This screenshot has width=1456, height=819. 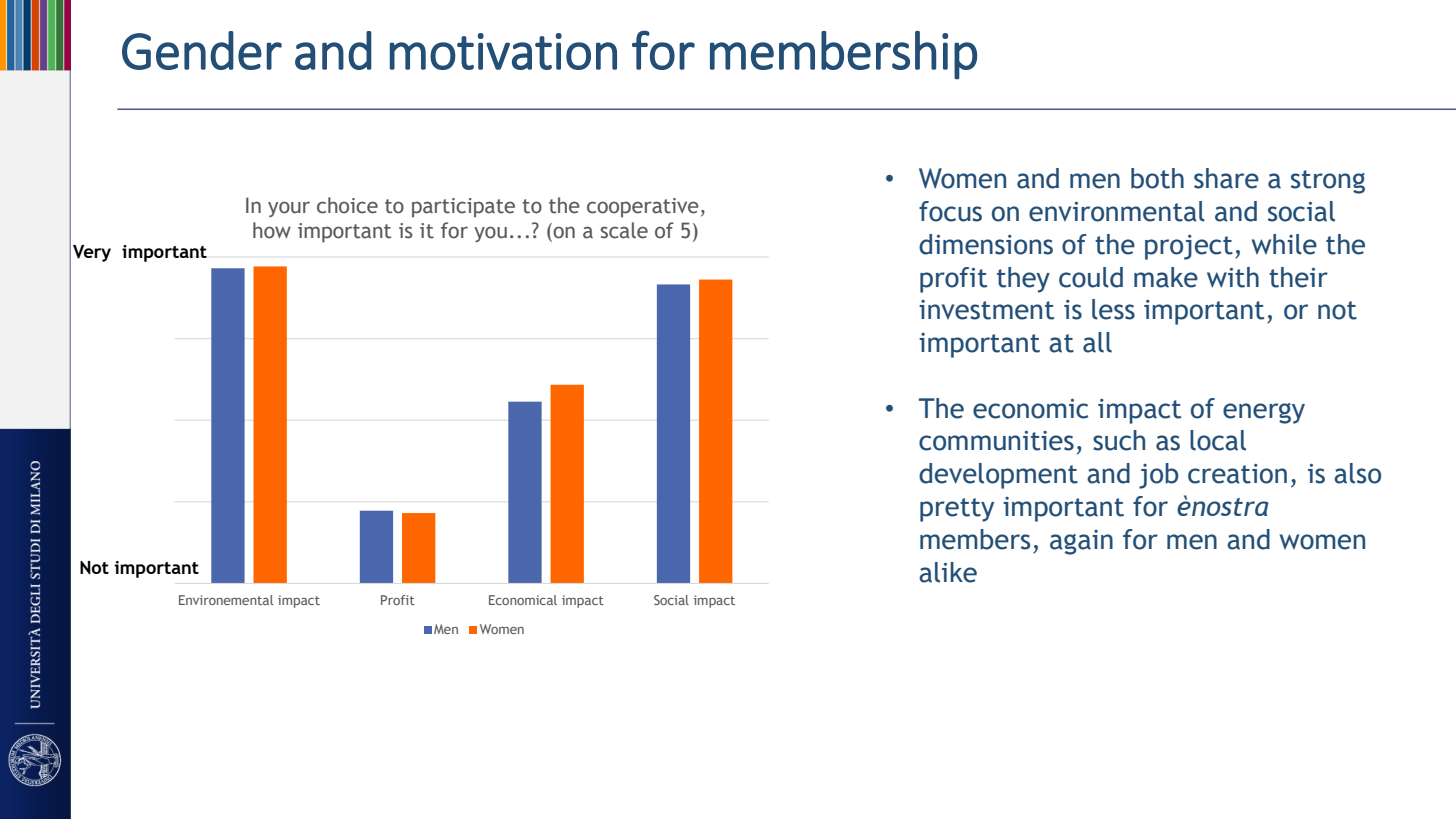 I want to click on motivation, so click(x=503, y=51).
